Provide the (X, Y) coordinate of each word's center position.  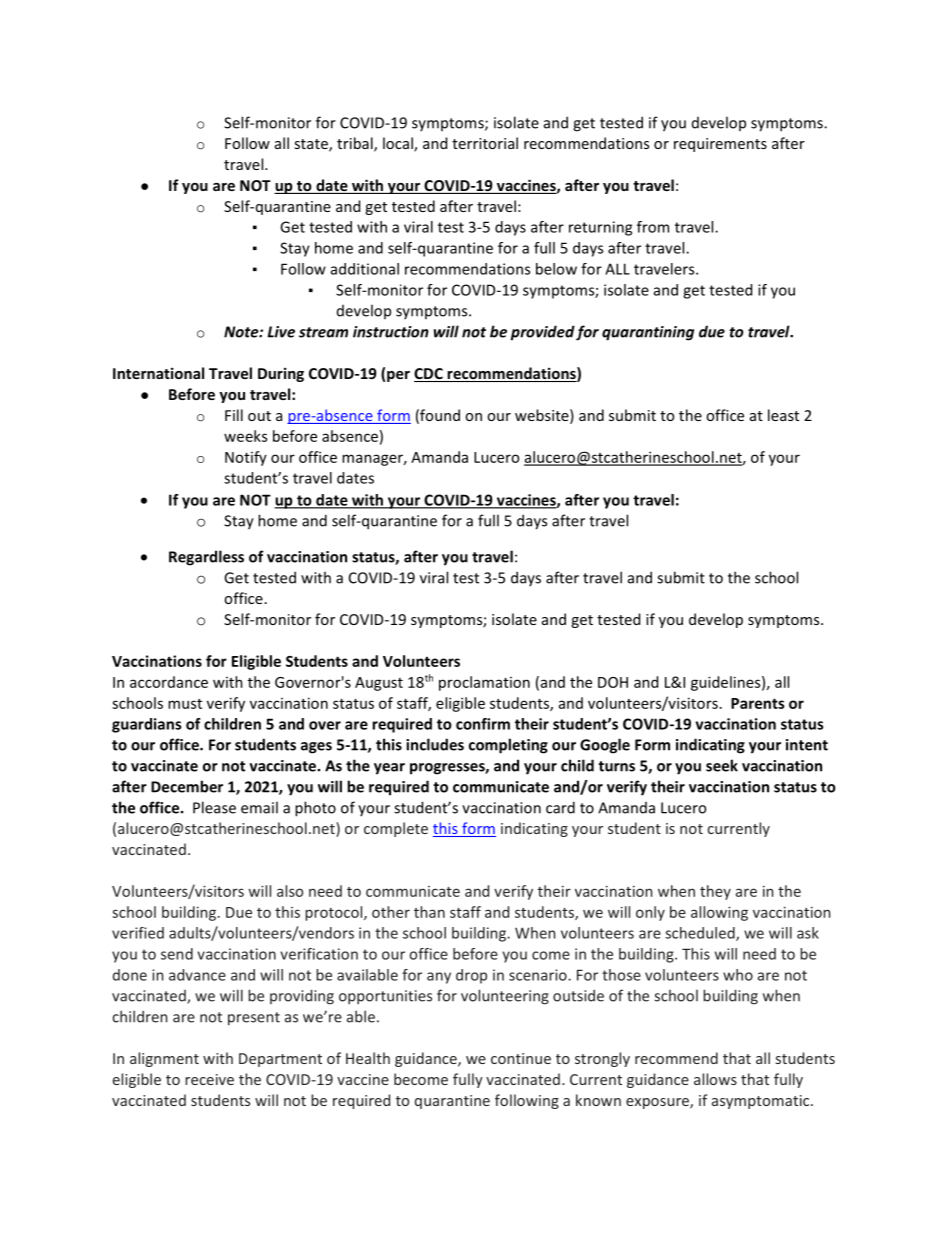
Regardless (206, 558)
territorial (485, 143)
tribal (356, 144)
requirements (720, 145)
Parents (758, 703)
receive (209, 1079)
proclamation (484, 683)
